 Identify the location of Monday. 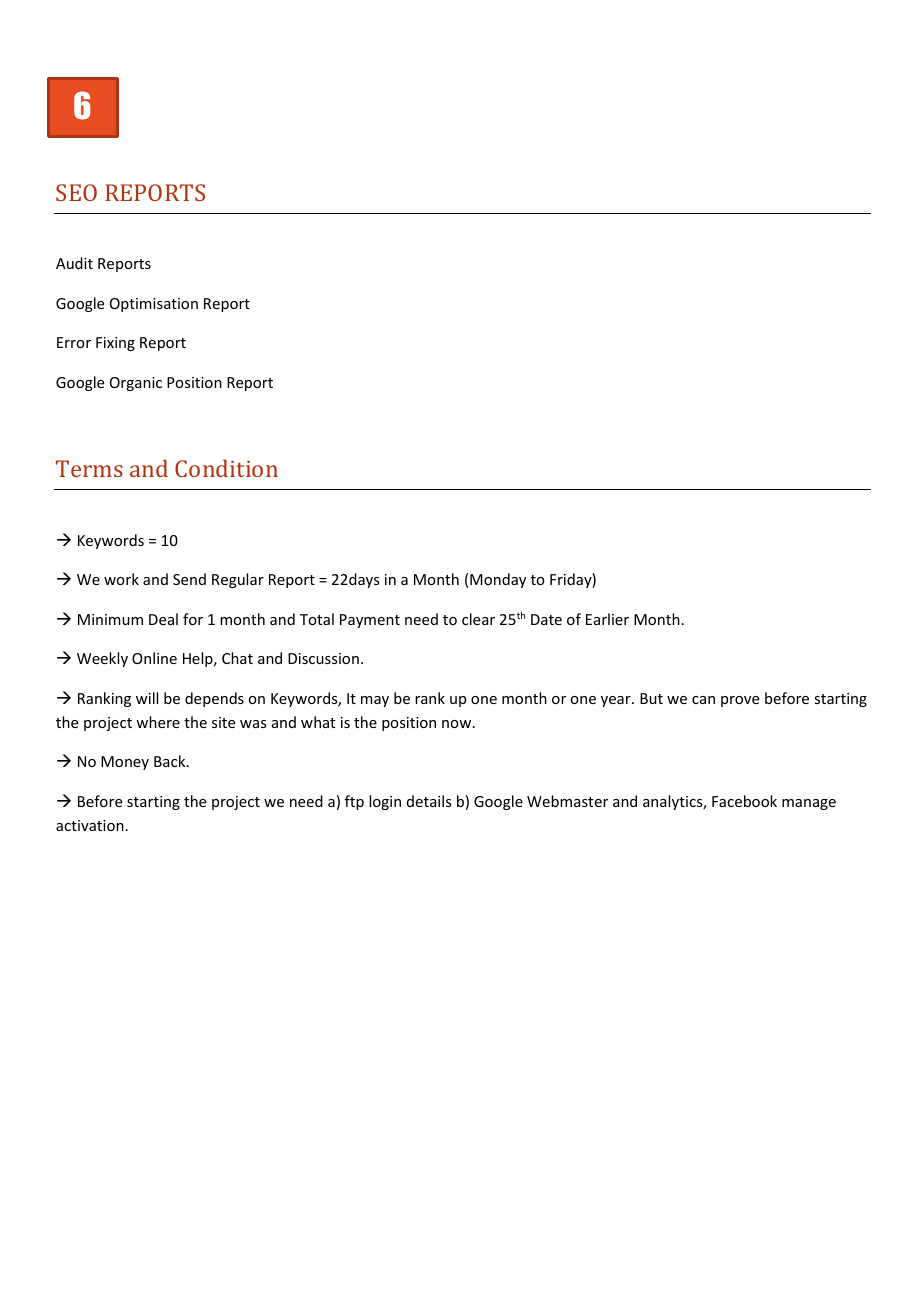
(498, 580).
